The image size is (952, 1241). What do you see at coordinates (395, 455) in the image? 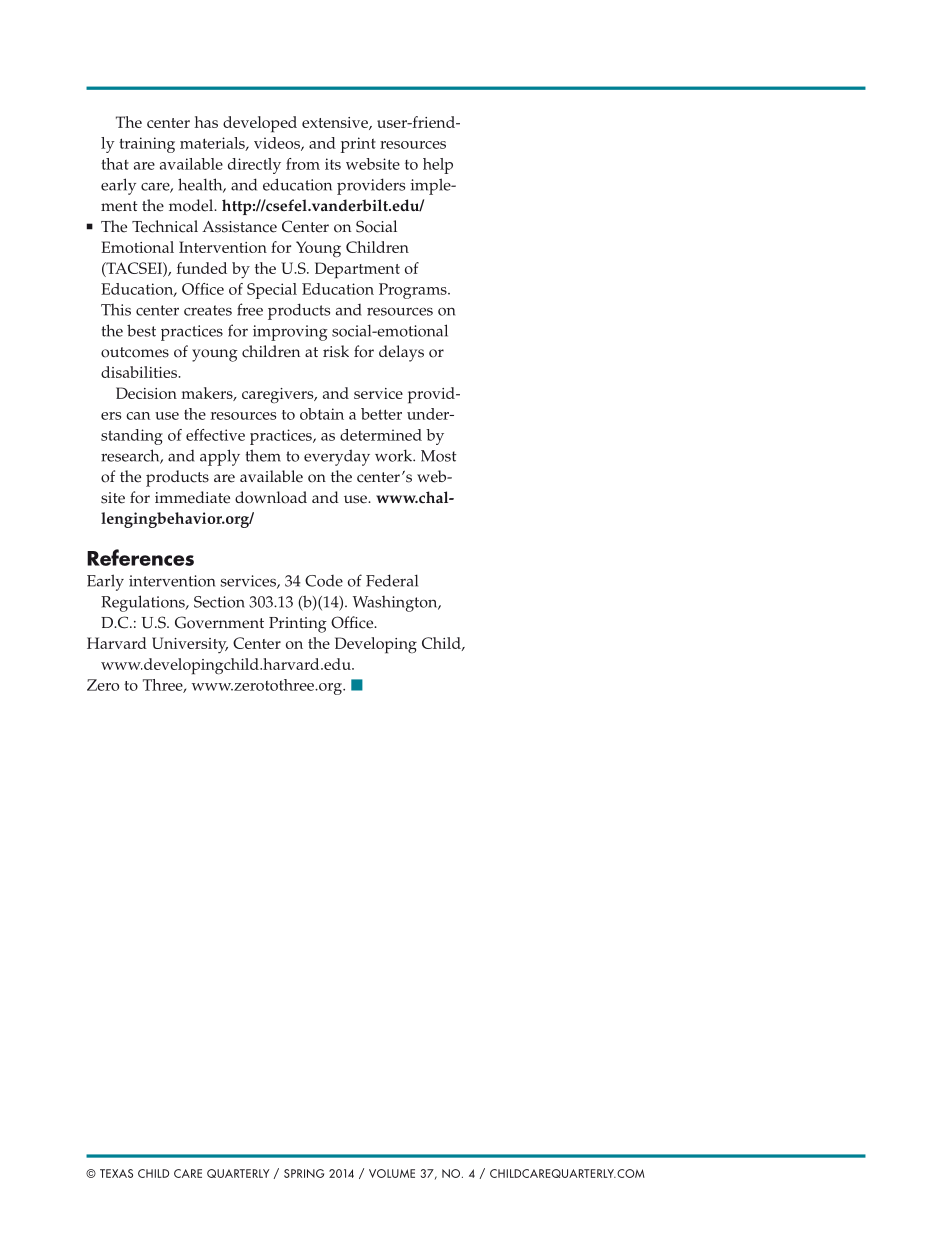
I see `work` at bounding box center [395, 455].
